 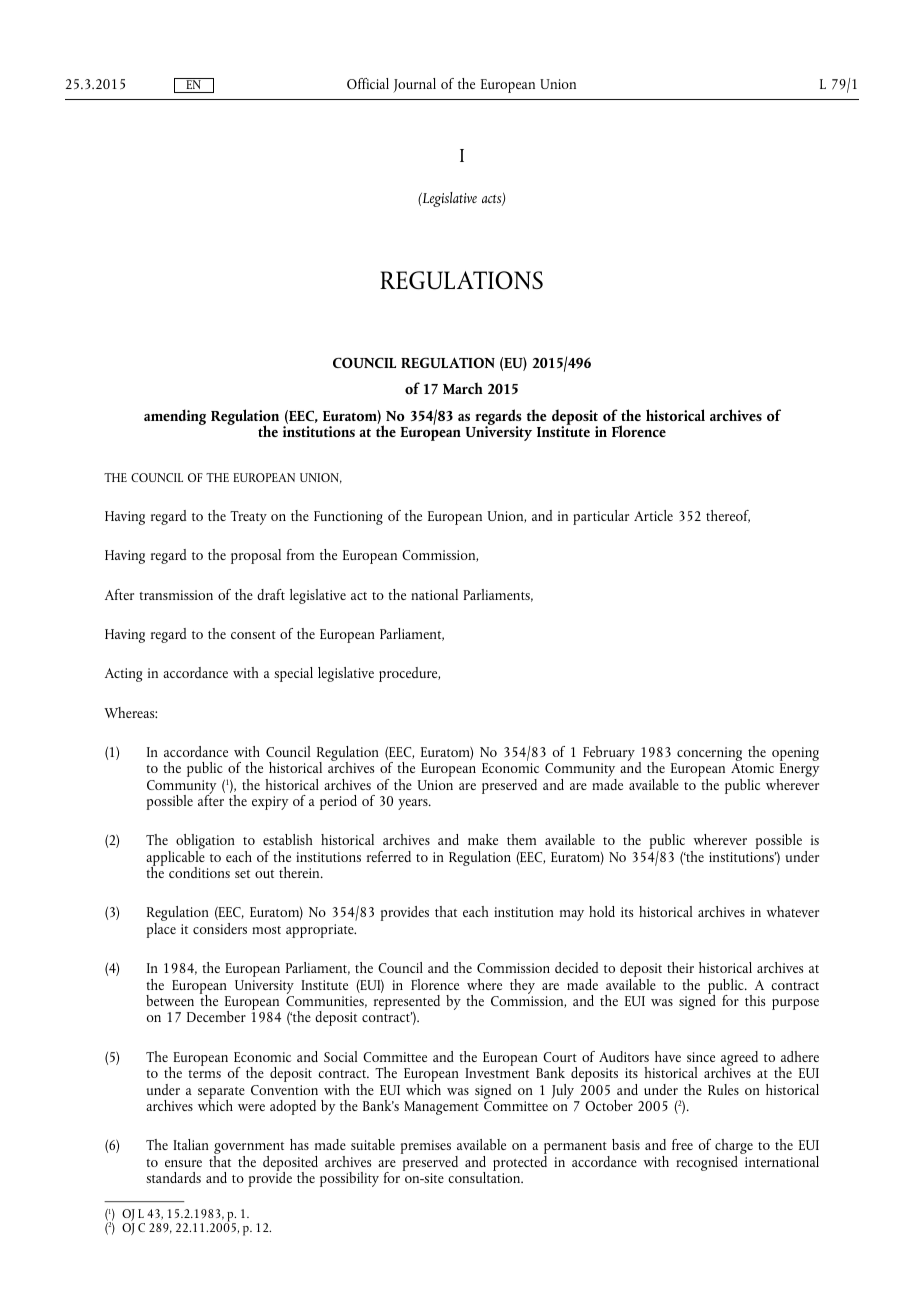 I want to click on Atomic, so click(x=752, y=768).
